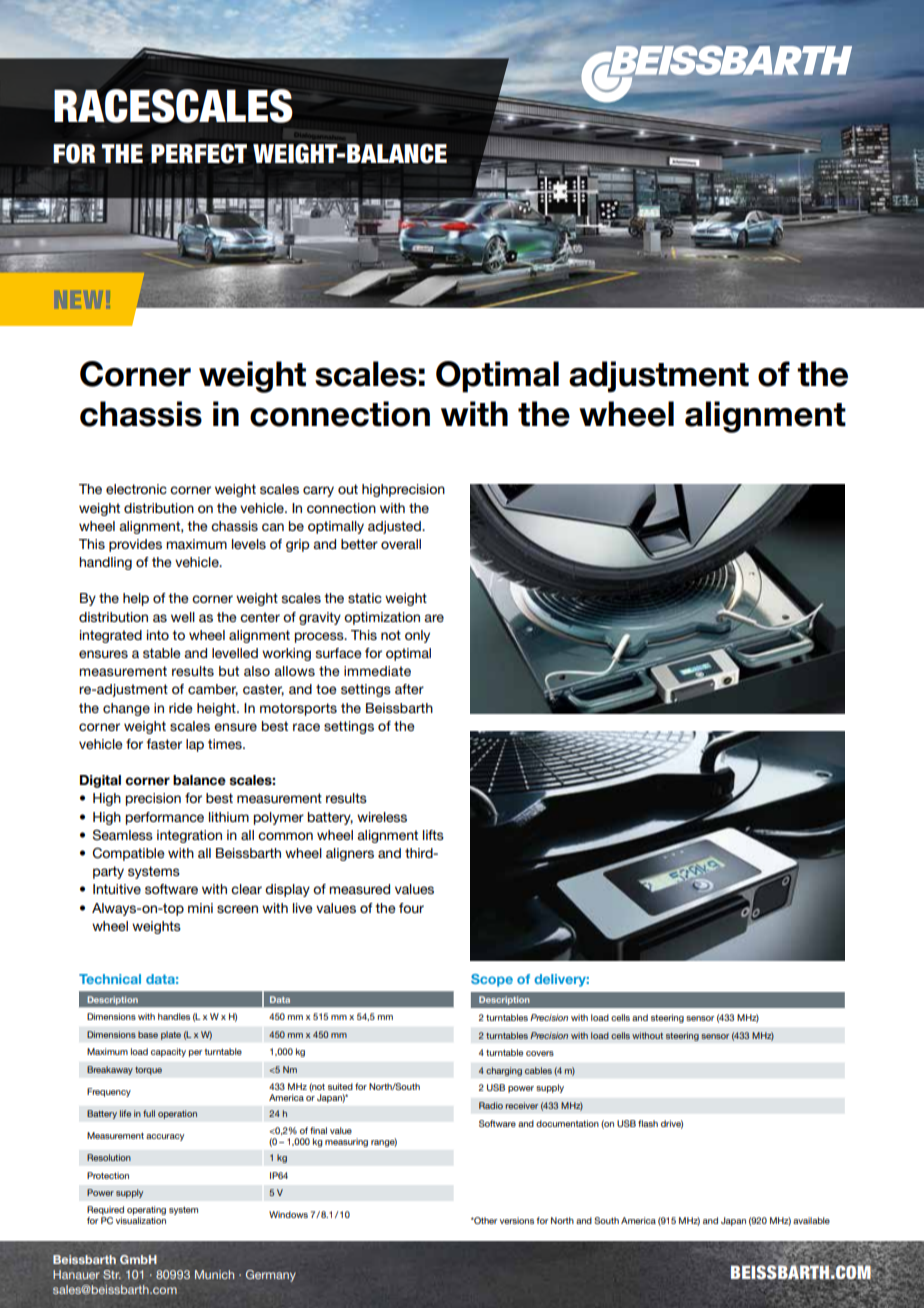 Image resolution: width=924 pixels, height=1308 pixels. I want to click on overall, so click(401, 544).
